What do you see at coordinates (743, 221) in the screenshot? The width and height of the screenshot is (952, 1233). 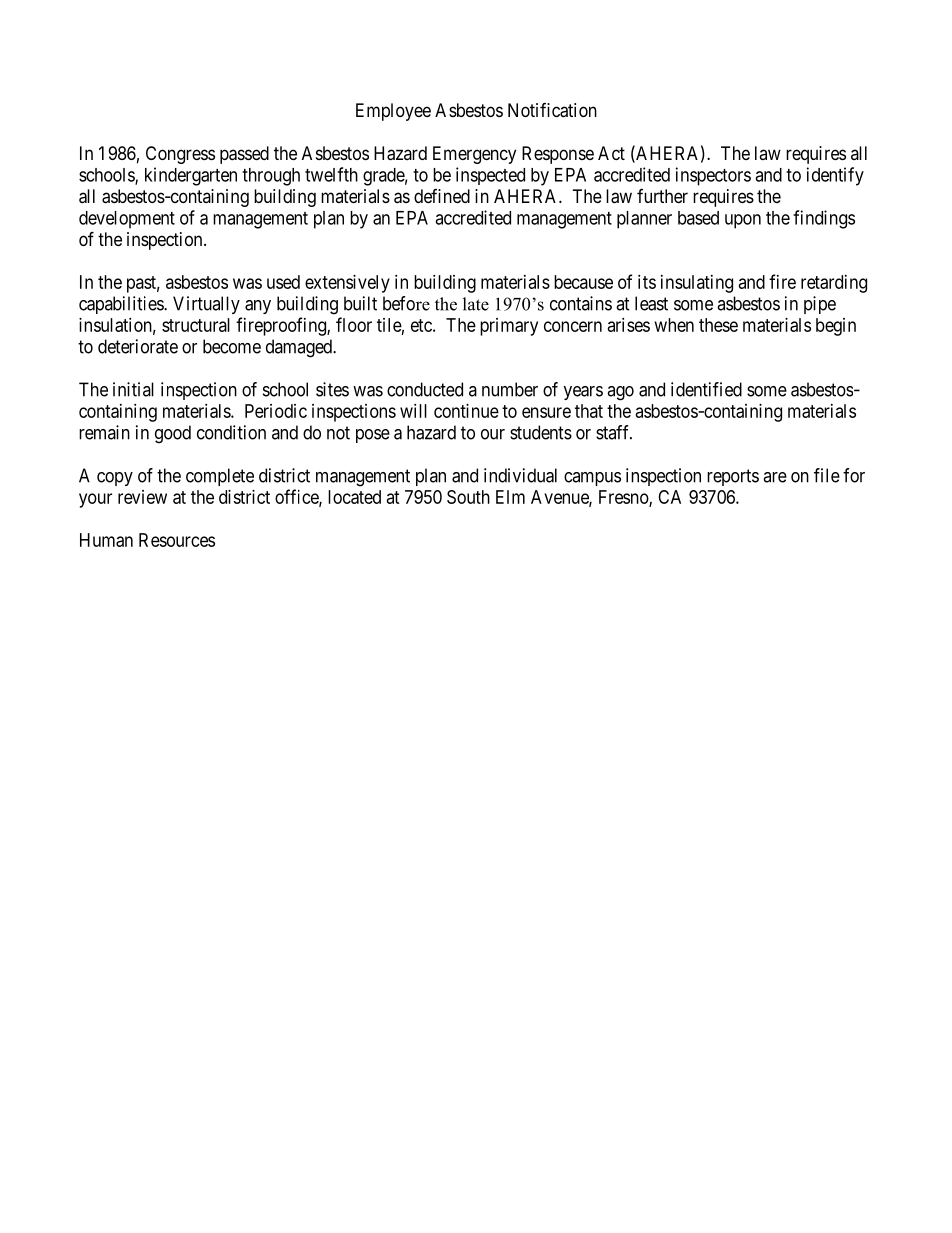 I see `upon` at bounding box center [743, 221].
